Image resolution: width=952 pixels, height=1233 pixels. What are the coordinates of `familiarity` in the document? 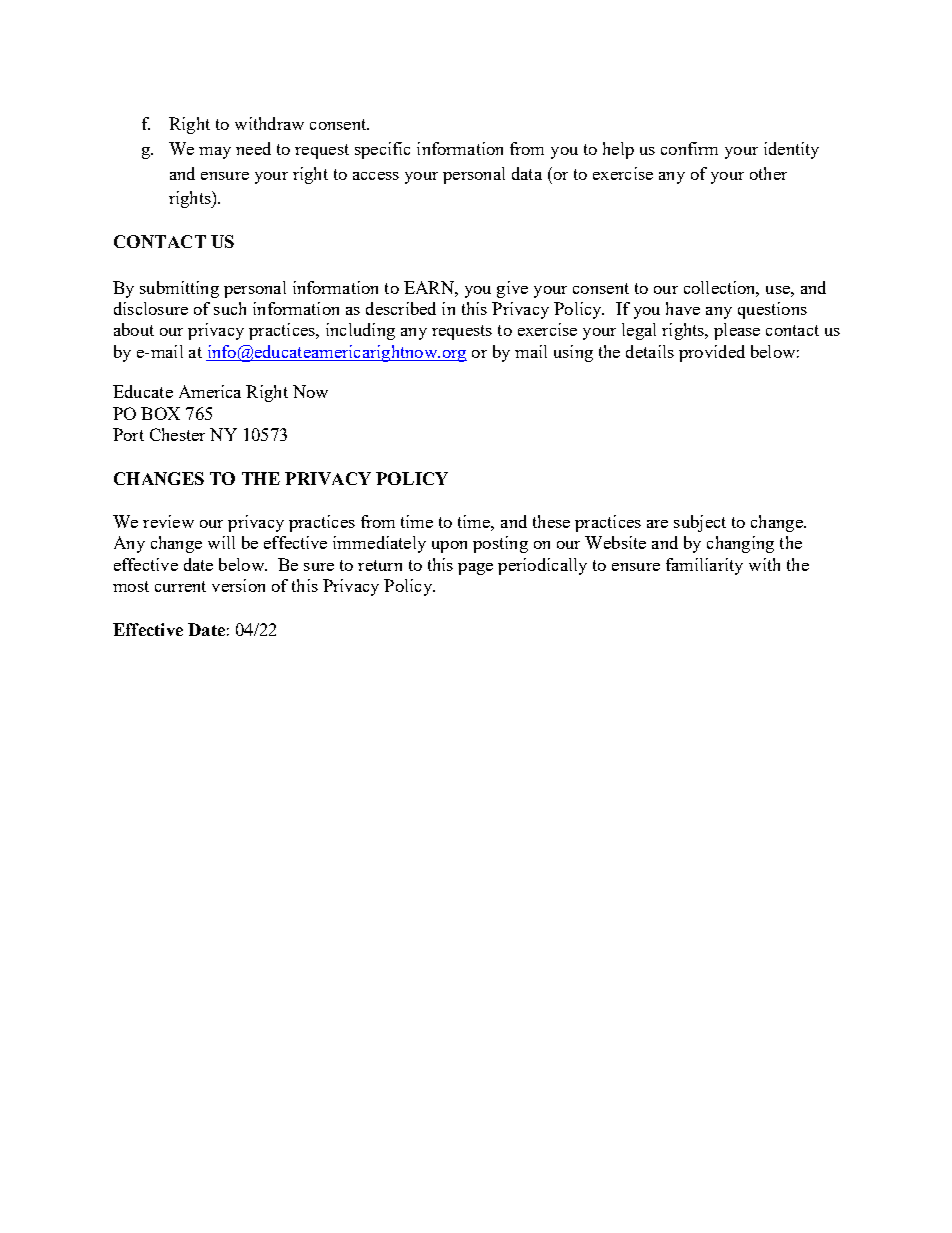 It's located at (704, 566).
